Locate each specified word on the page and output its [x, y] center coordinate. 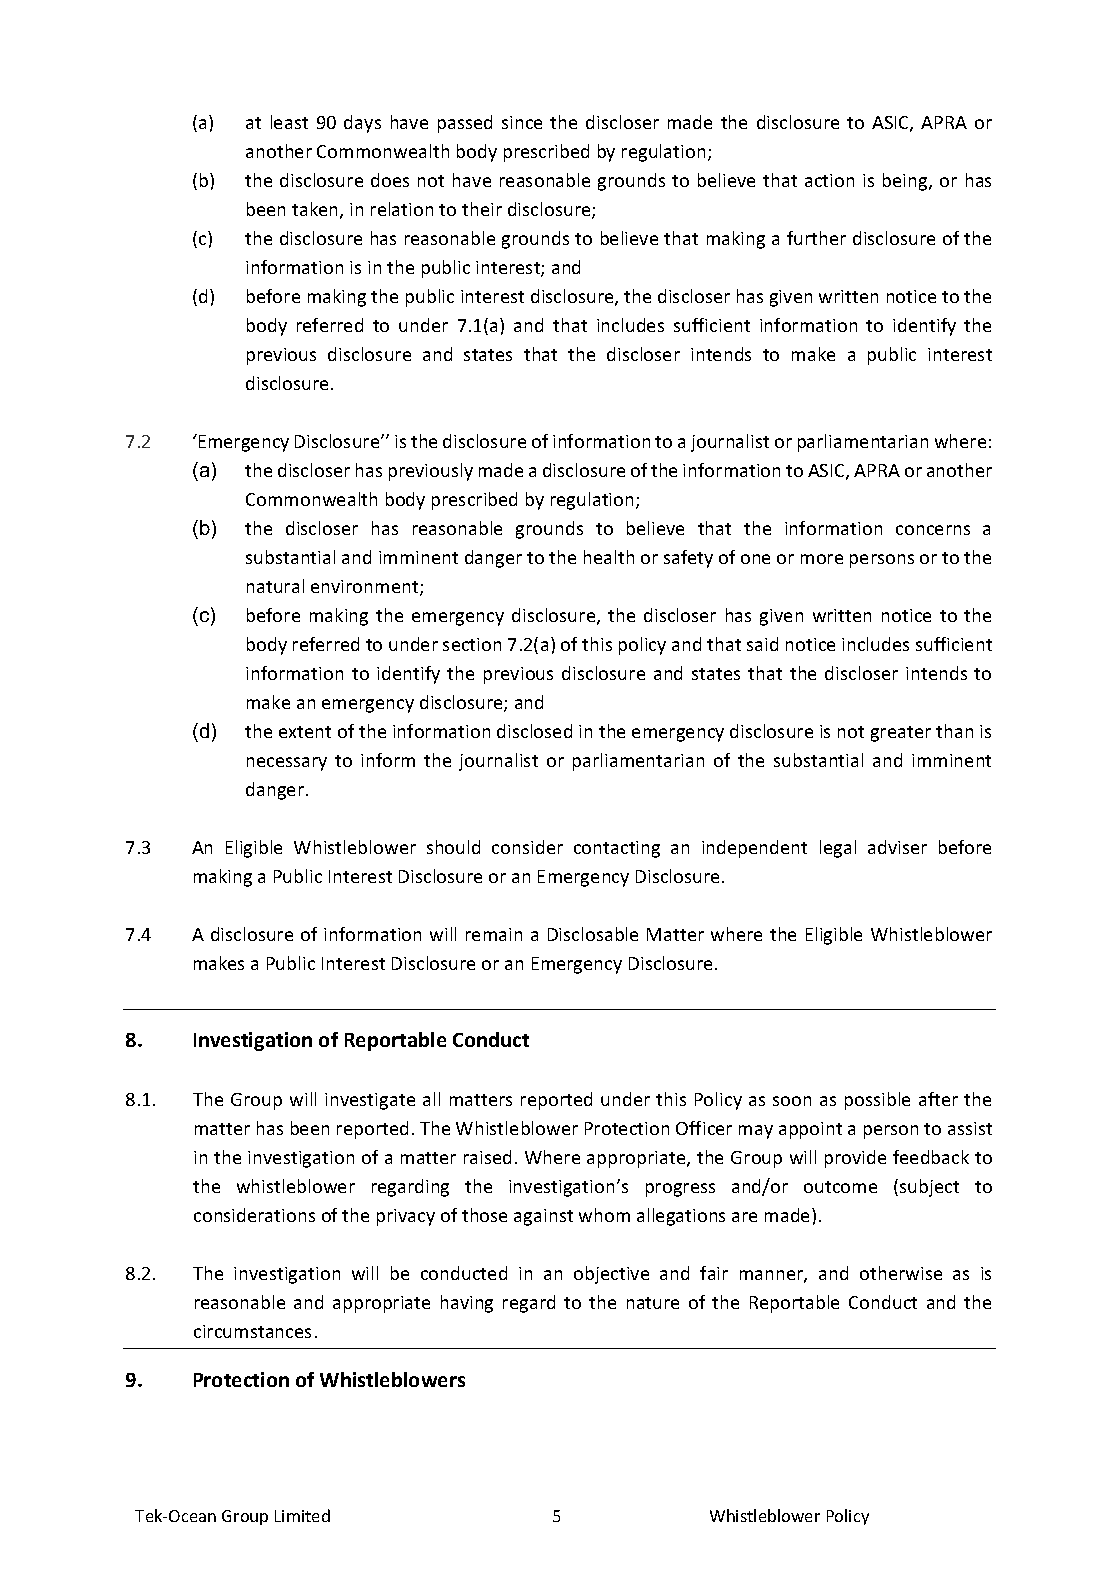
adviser [897, 847]
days [362, 124]
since [522, 122]
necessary [287, 764]
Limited [302, 1515]
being [906, 182]
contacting [617, 849]
